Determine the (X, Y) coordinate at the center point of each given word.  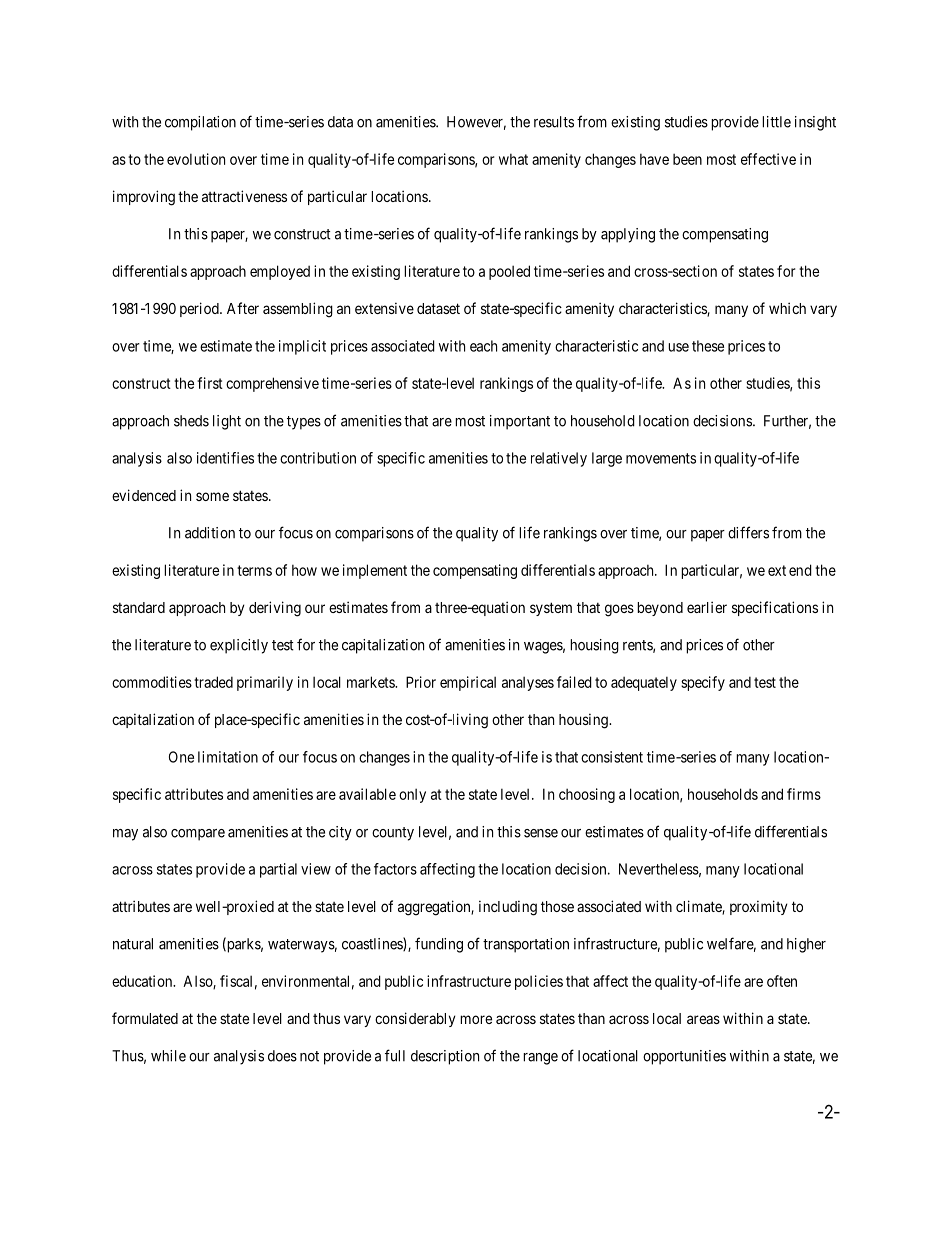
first (210, 383)
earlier (707, 607)
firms (804, 794)
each (483, 346)
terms (254, 570)
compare (198, 835)
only (412, 795)
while (168, 1056)
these (708, 346)
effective (768, 159)
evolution (196, 159)
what (513, 159)
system (551, 609)
